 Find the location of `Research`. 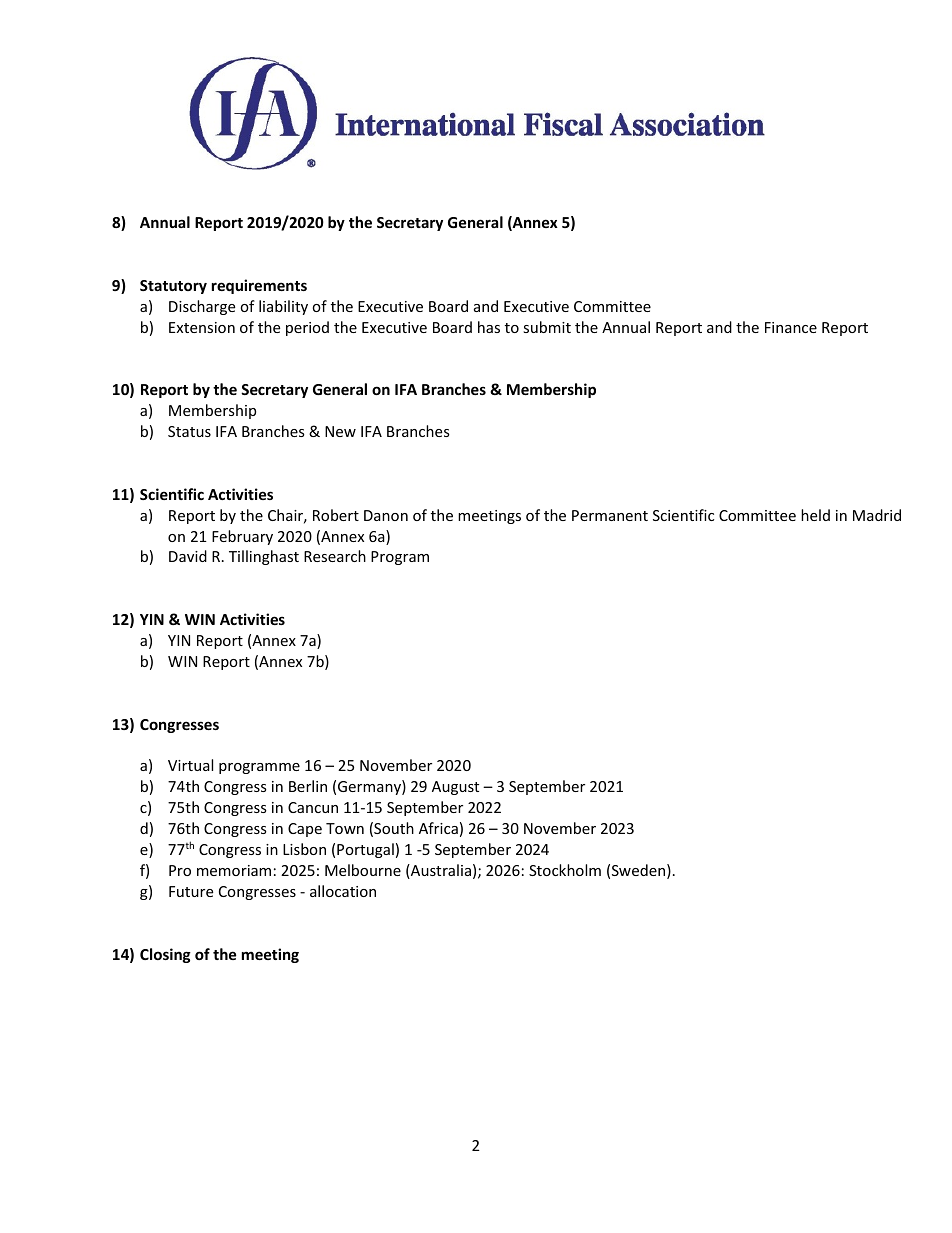

Research is located at coordinates (335, 556).
